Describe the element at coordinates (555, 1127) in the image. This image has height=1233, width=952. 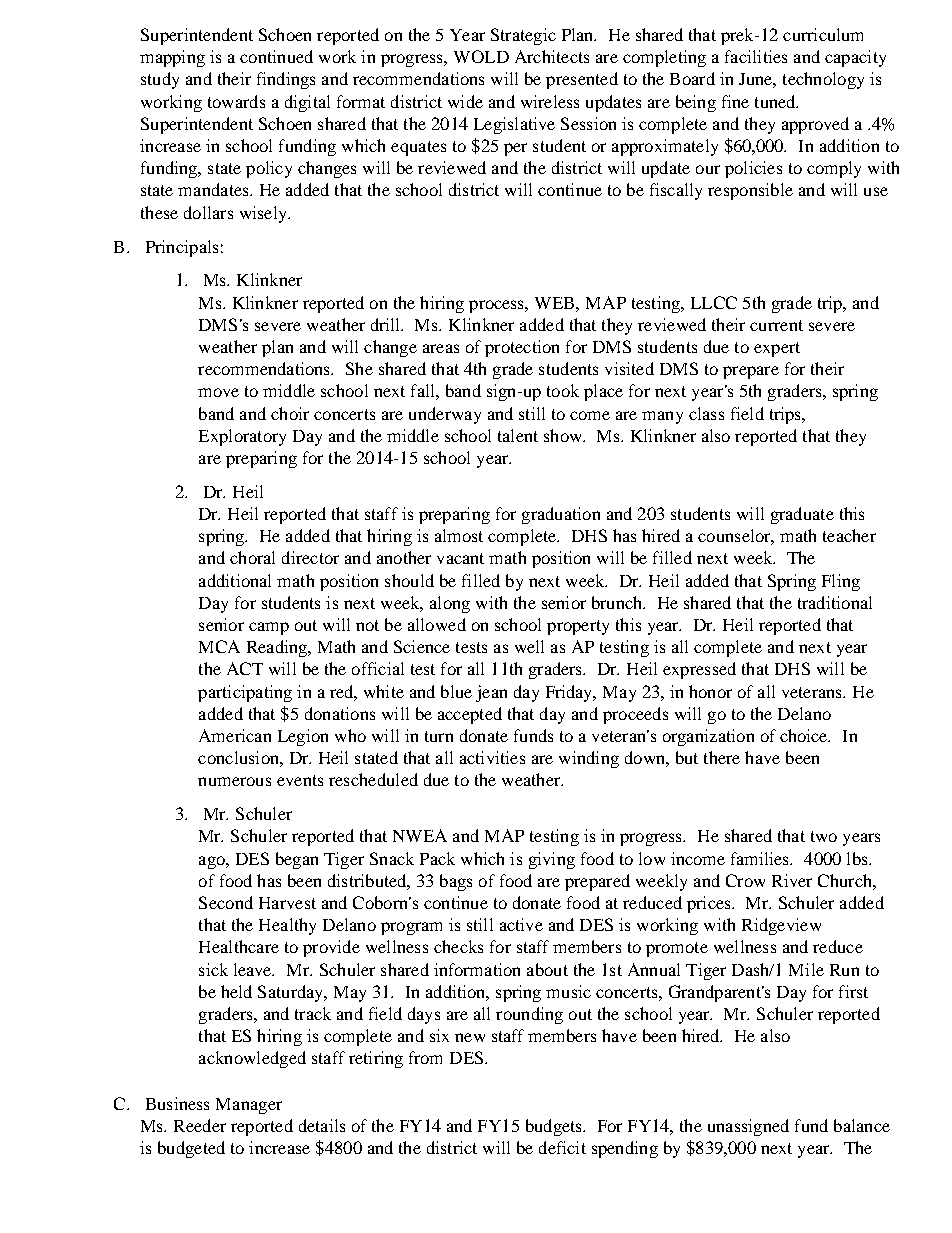
I see `budgets` at that location.
